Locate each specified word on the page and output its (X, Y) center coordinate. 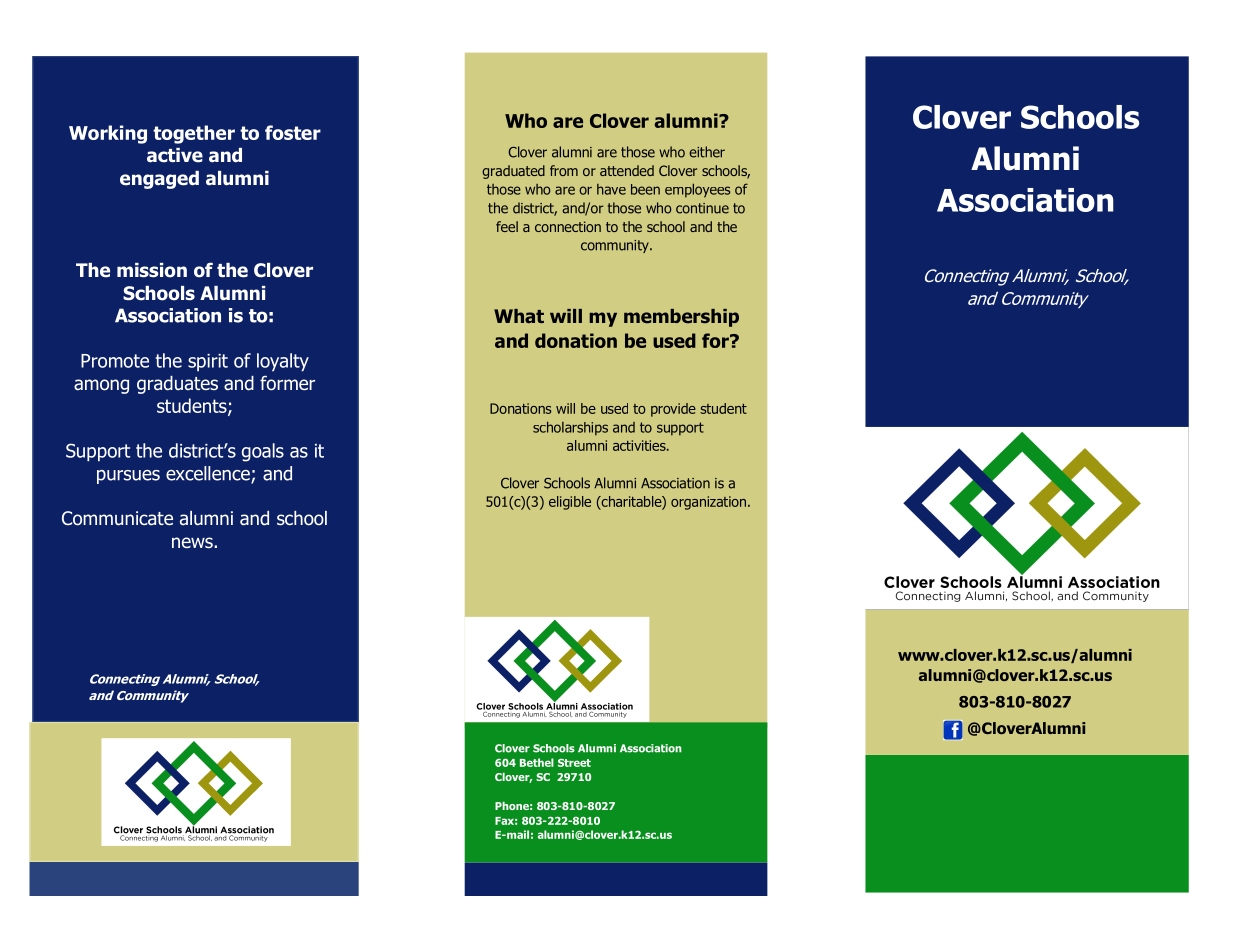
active (175, 155)
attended (627, 170)
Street (574, 763)
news (193, 542)
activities (640, 445)
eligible (570, 503)
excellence (209, 474)
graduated (513, 172)
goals (263, 452)
